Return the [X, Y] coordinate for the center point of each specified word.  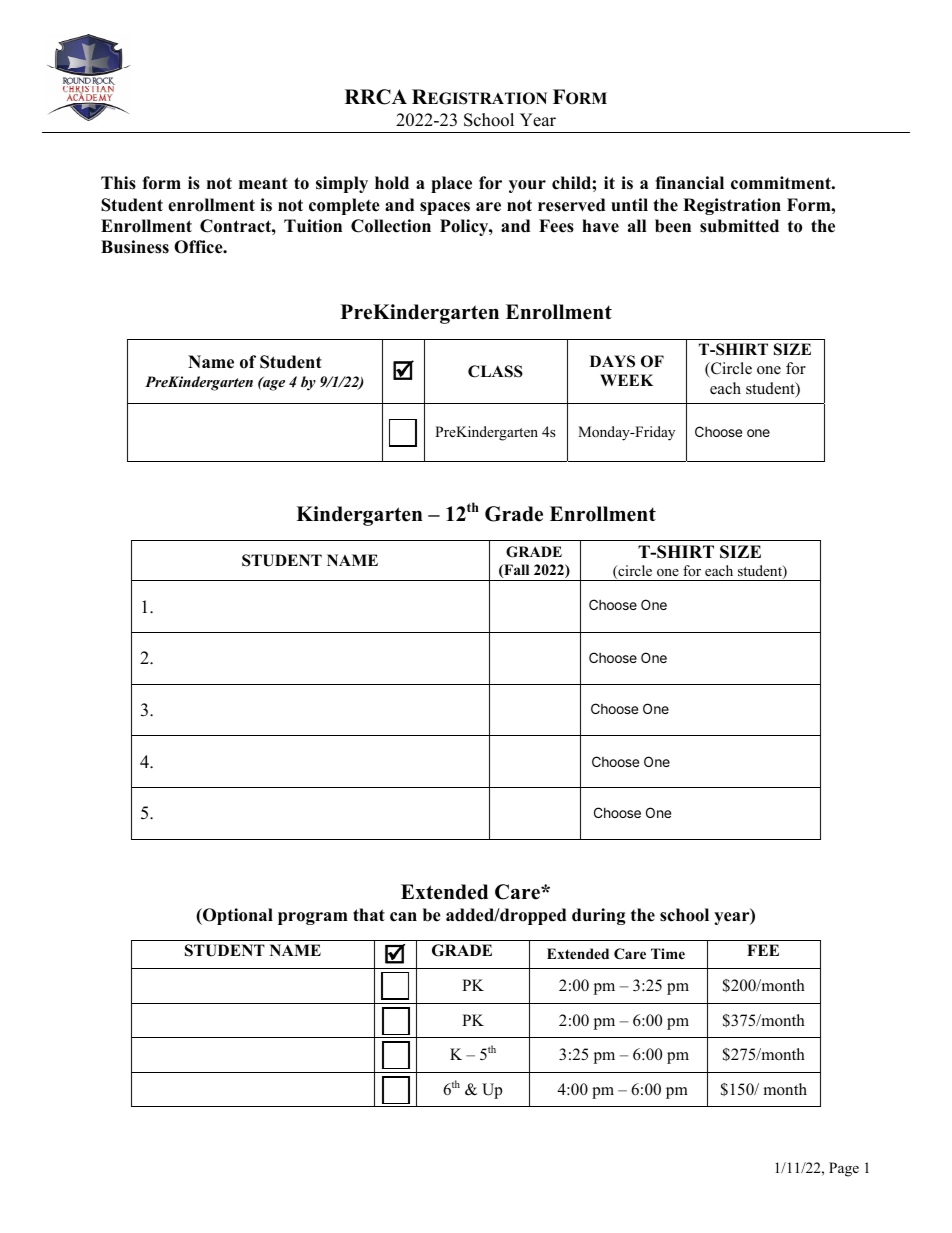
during [599, 916]
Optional [237, 916]
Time [668, 953]
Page [844, 1169]
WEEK [626, 380]
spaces [445, 208]
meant [263, 183]
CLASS [495, 371]
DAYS [612, 361]
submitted [739, 226]
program [313, 918]
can [403, 917]
